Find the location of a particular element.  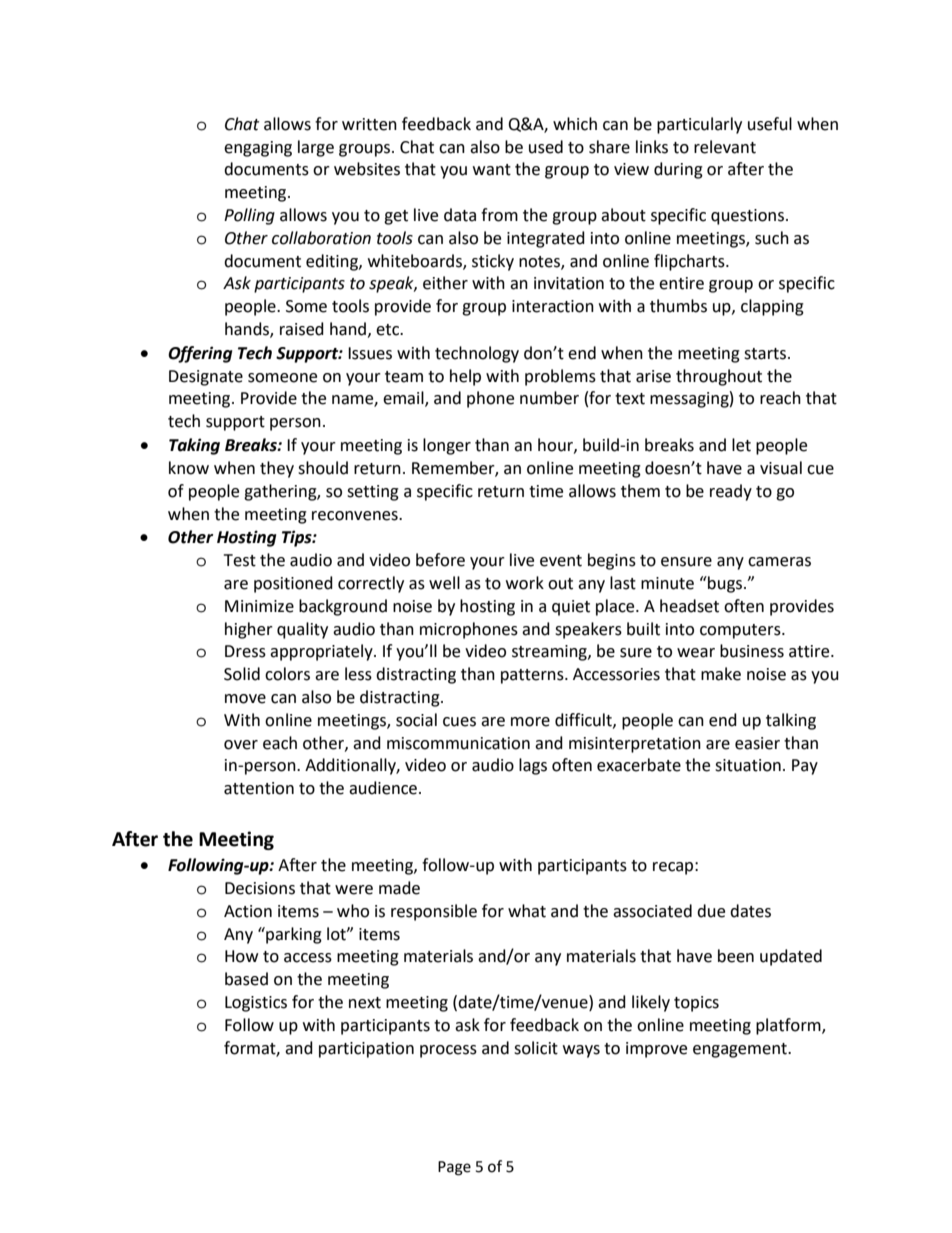

engaging is located at coordinates (258, 149).
